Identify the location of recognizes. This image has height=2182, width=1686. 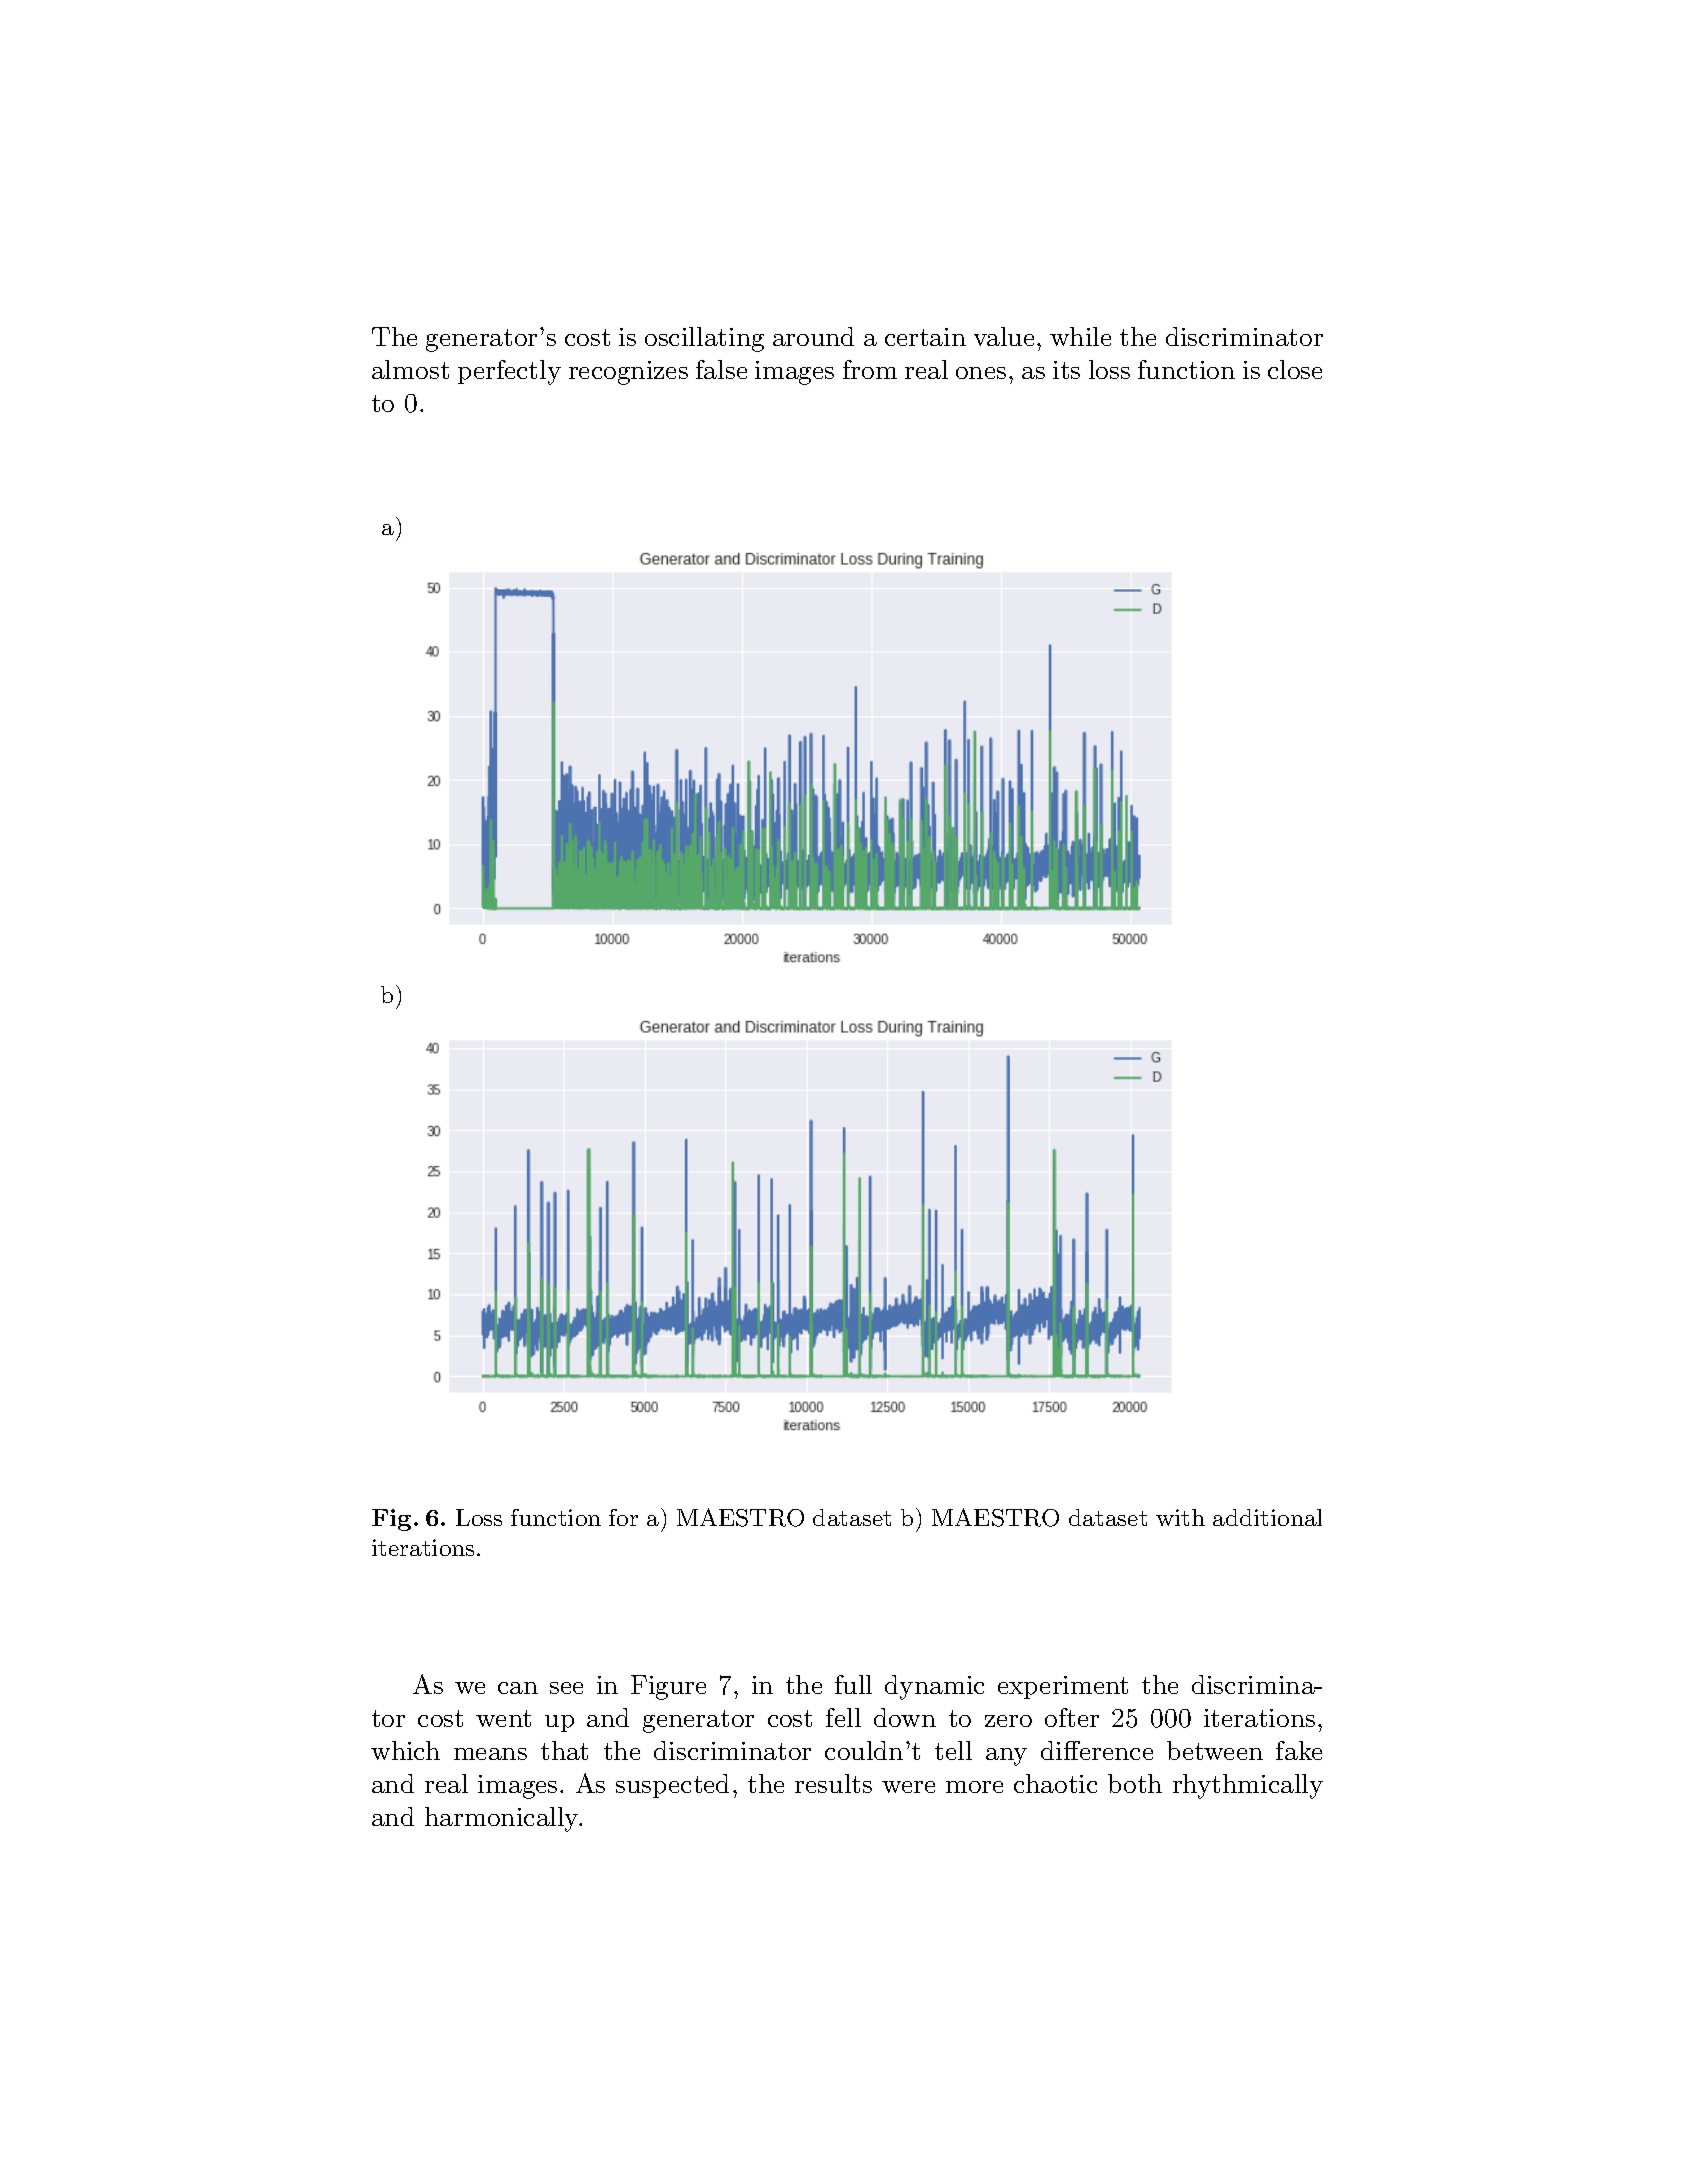
(628, 373).
